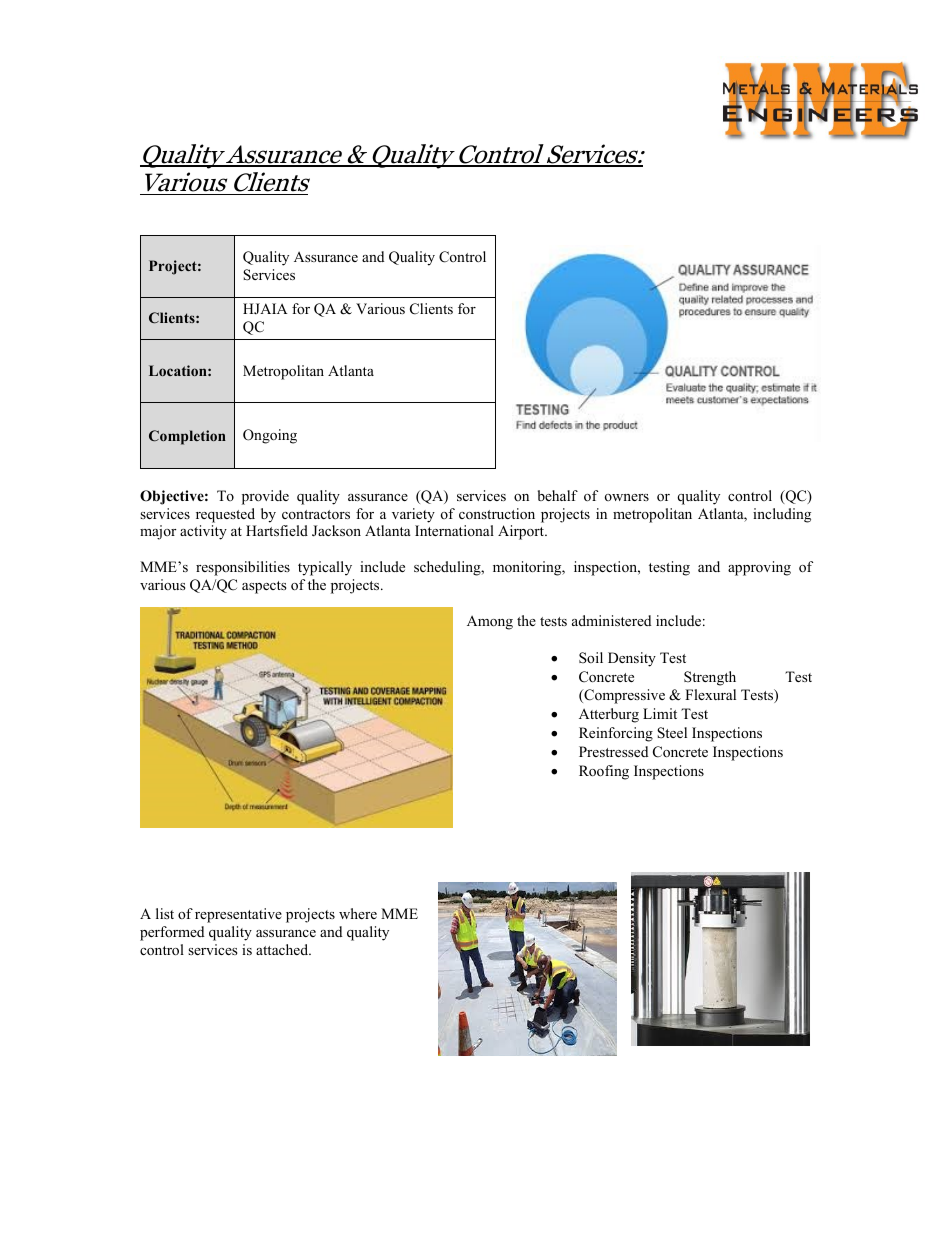  Describe the element at coordinates (270, 436) in the image. I see `Ongoing` at that location.
